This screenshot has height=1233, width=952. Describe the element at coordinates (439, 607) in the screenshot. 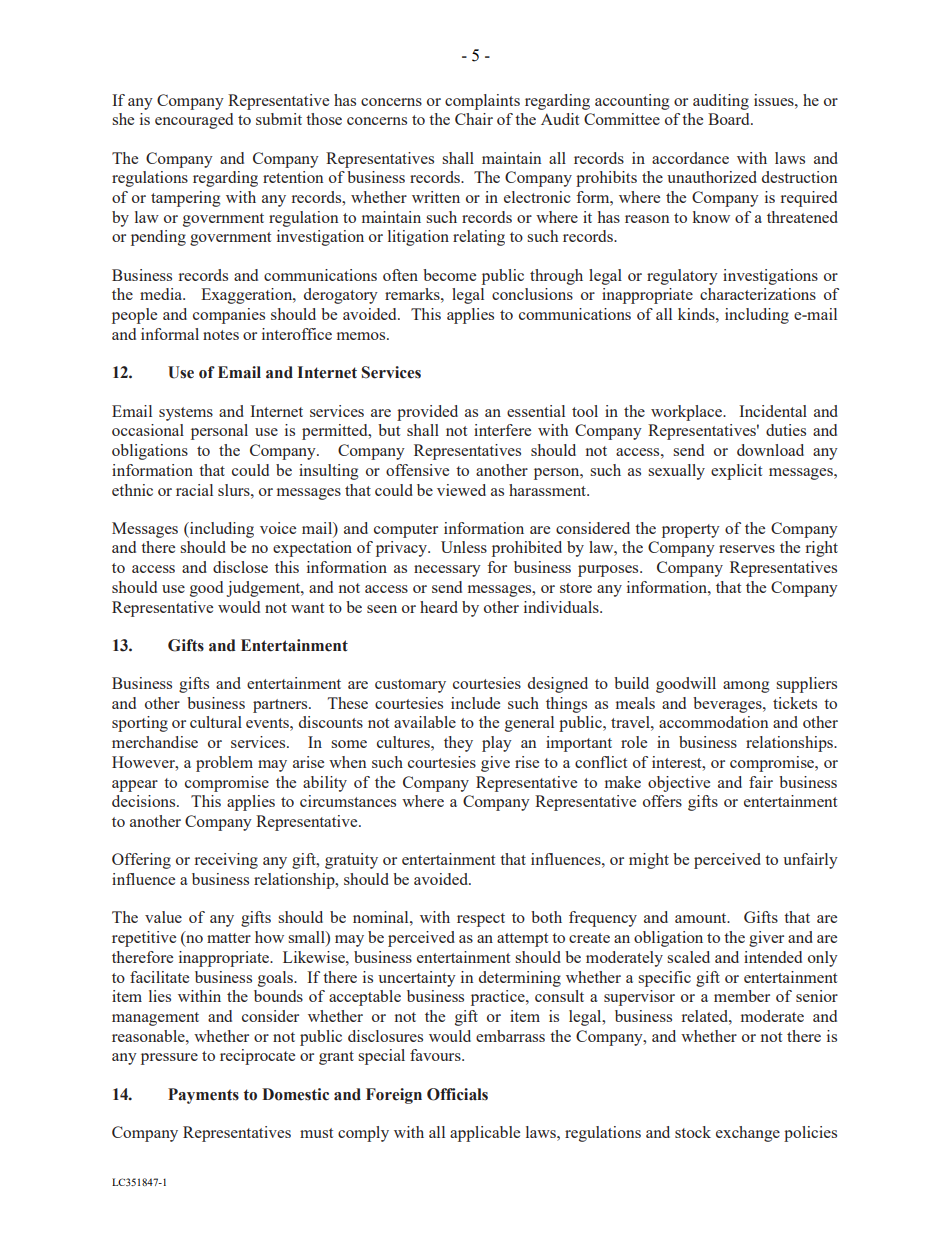

I see `heard` at that location.
